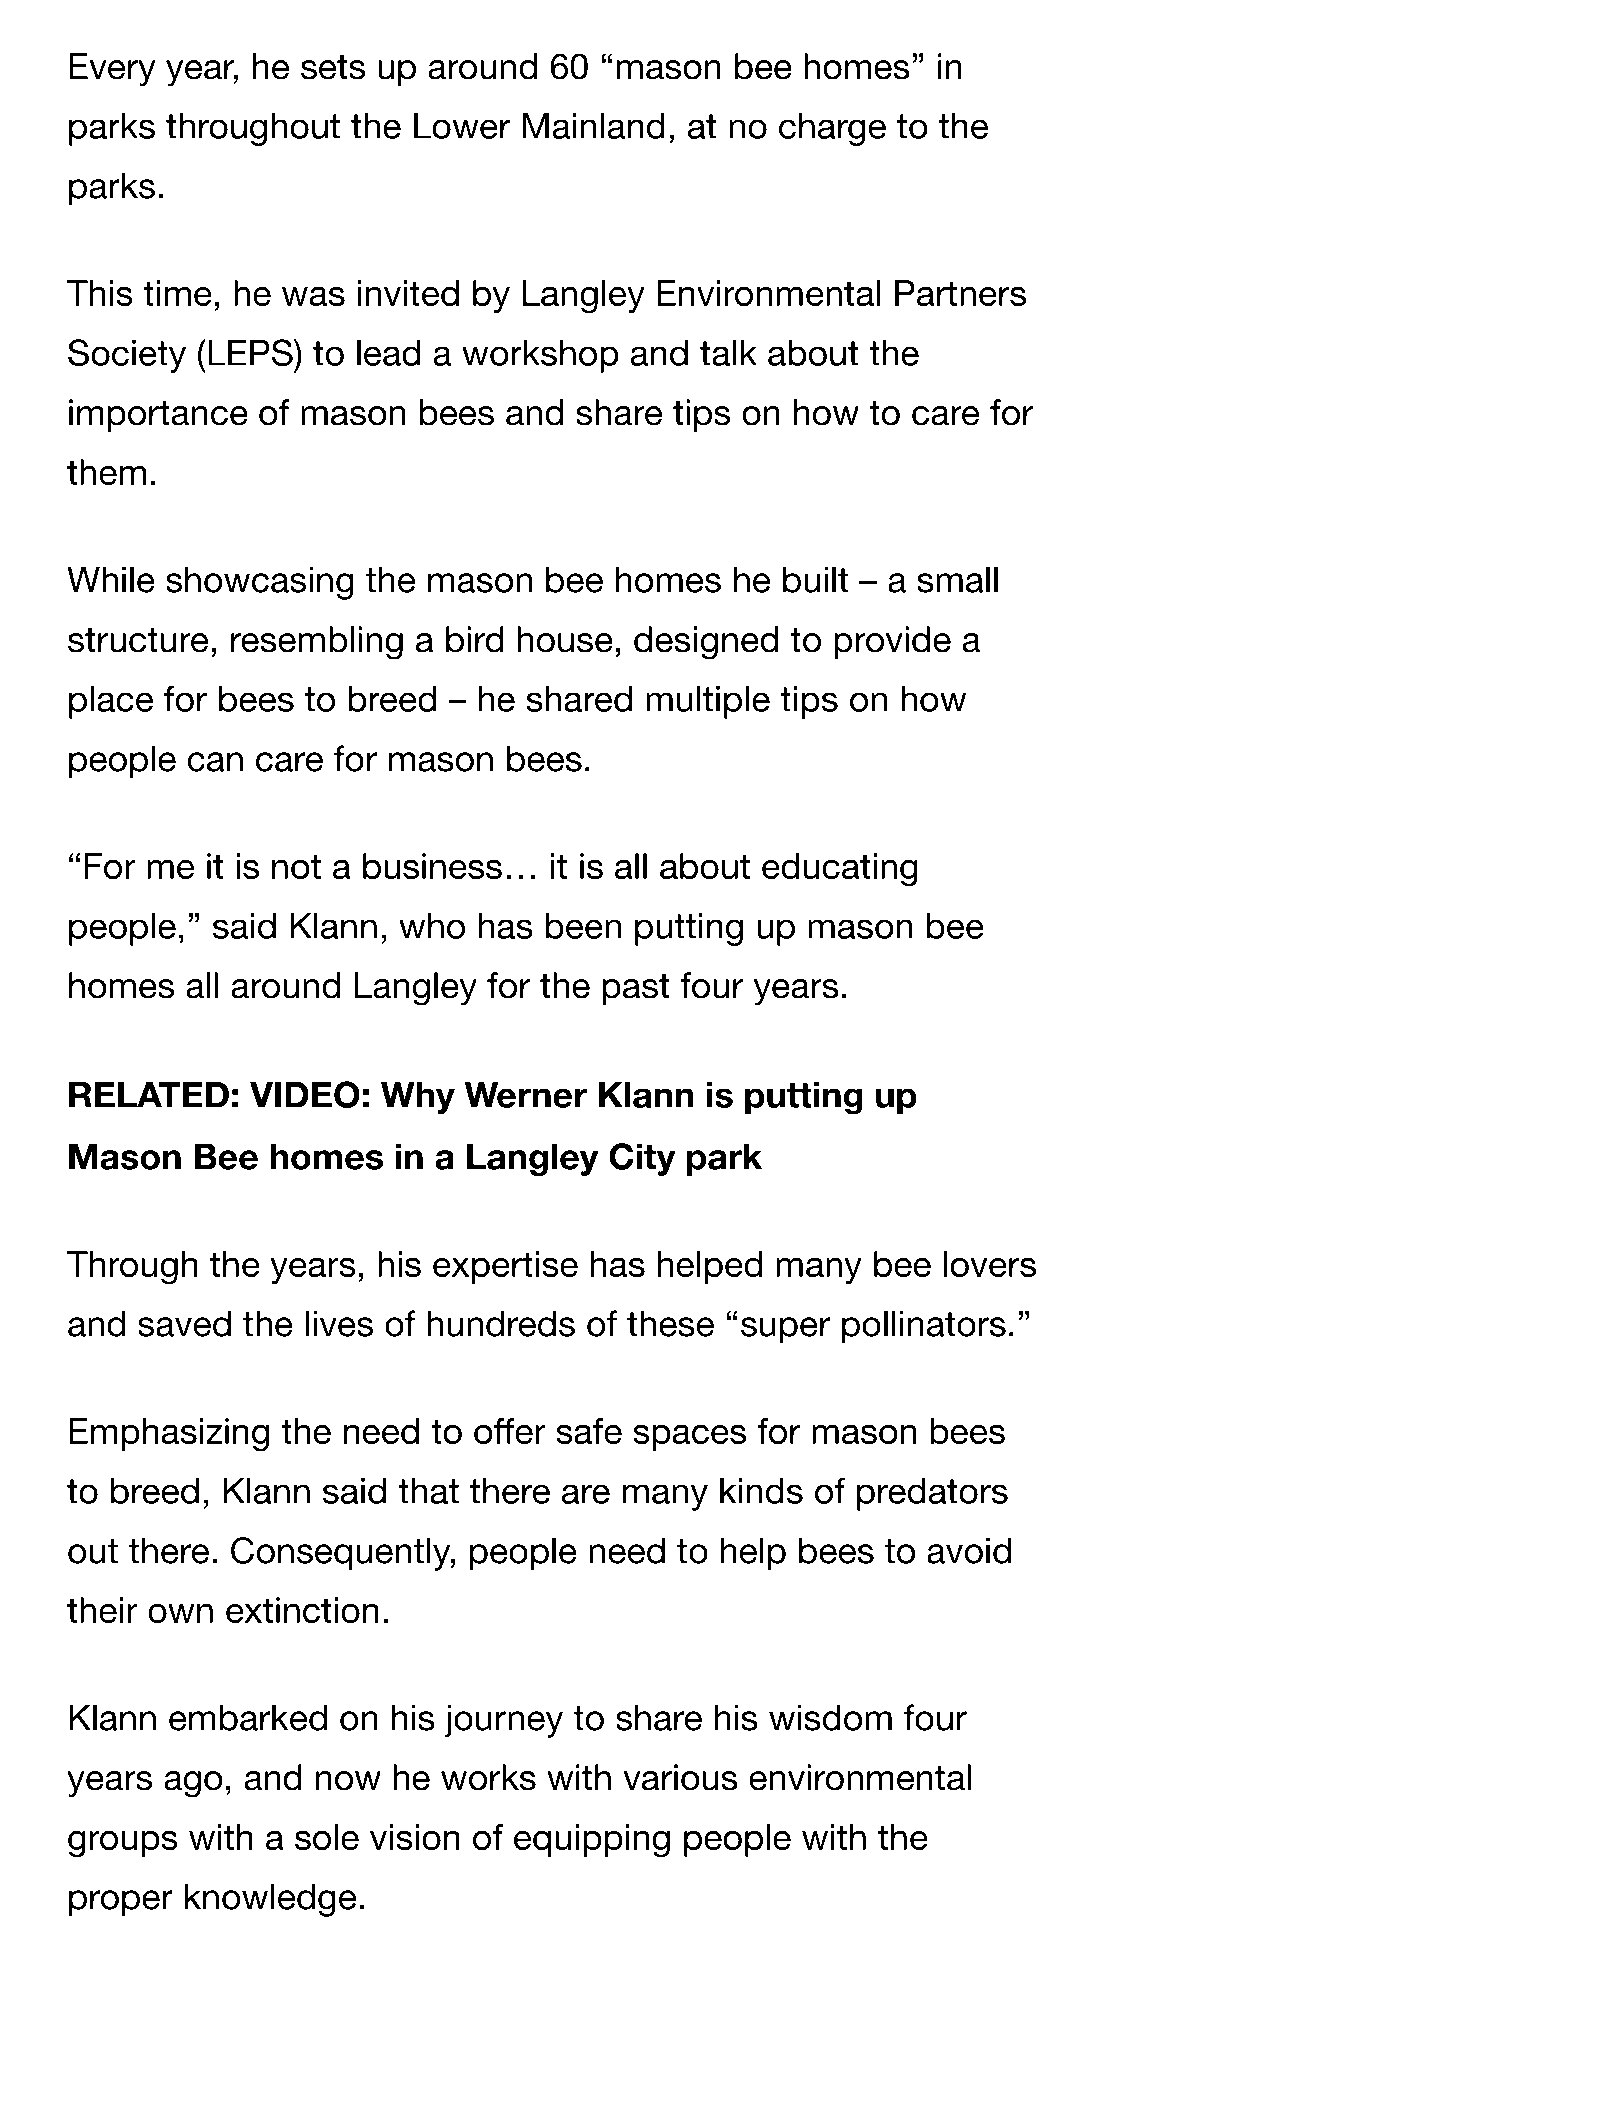 Image resolution: width=1624 pixels, height=2101 pixels. Describe the element at coordinates (505, 1267) in the document. I see `expertise` at that location.
